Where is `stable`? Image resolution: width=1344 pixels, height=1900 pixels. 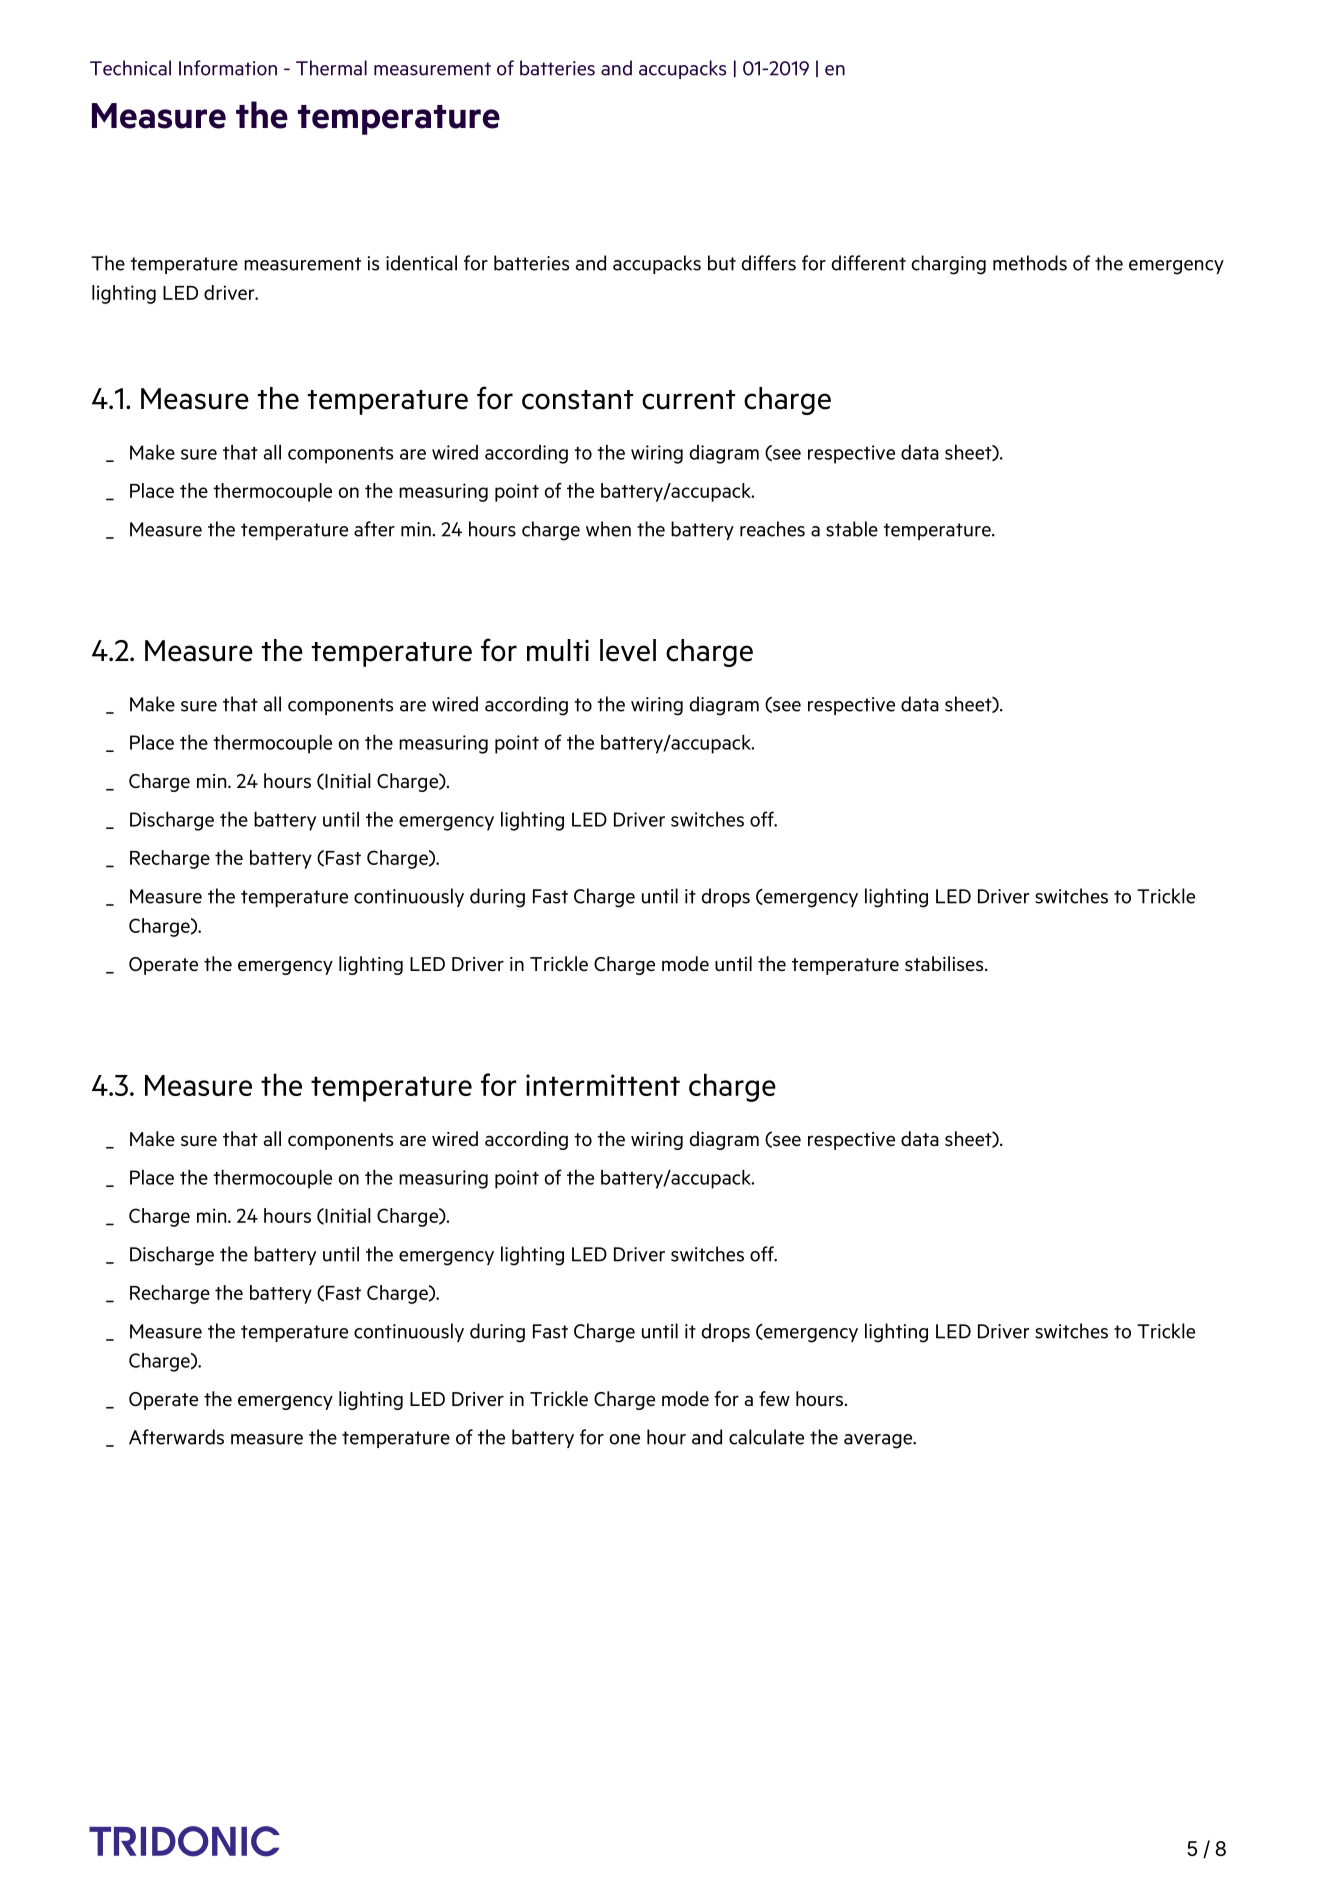
stable is located at coordinates (852, 529).
